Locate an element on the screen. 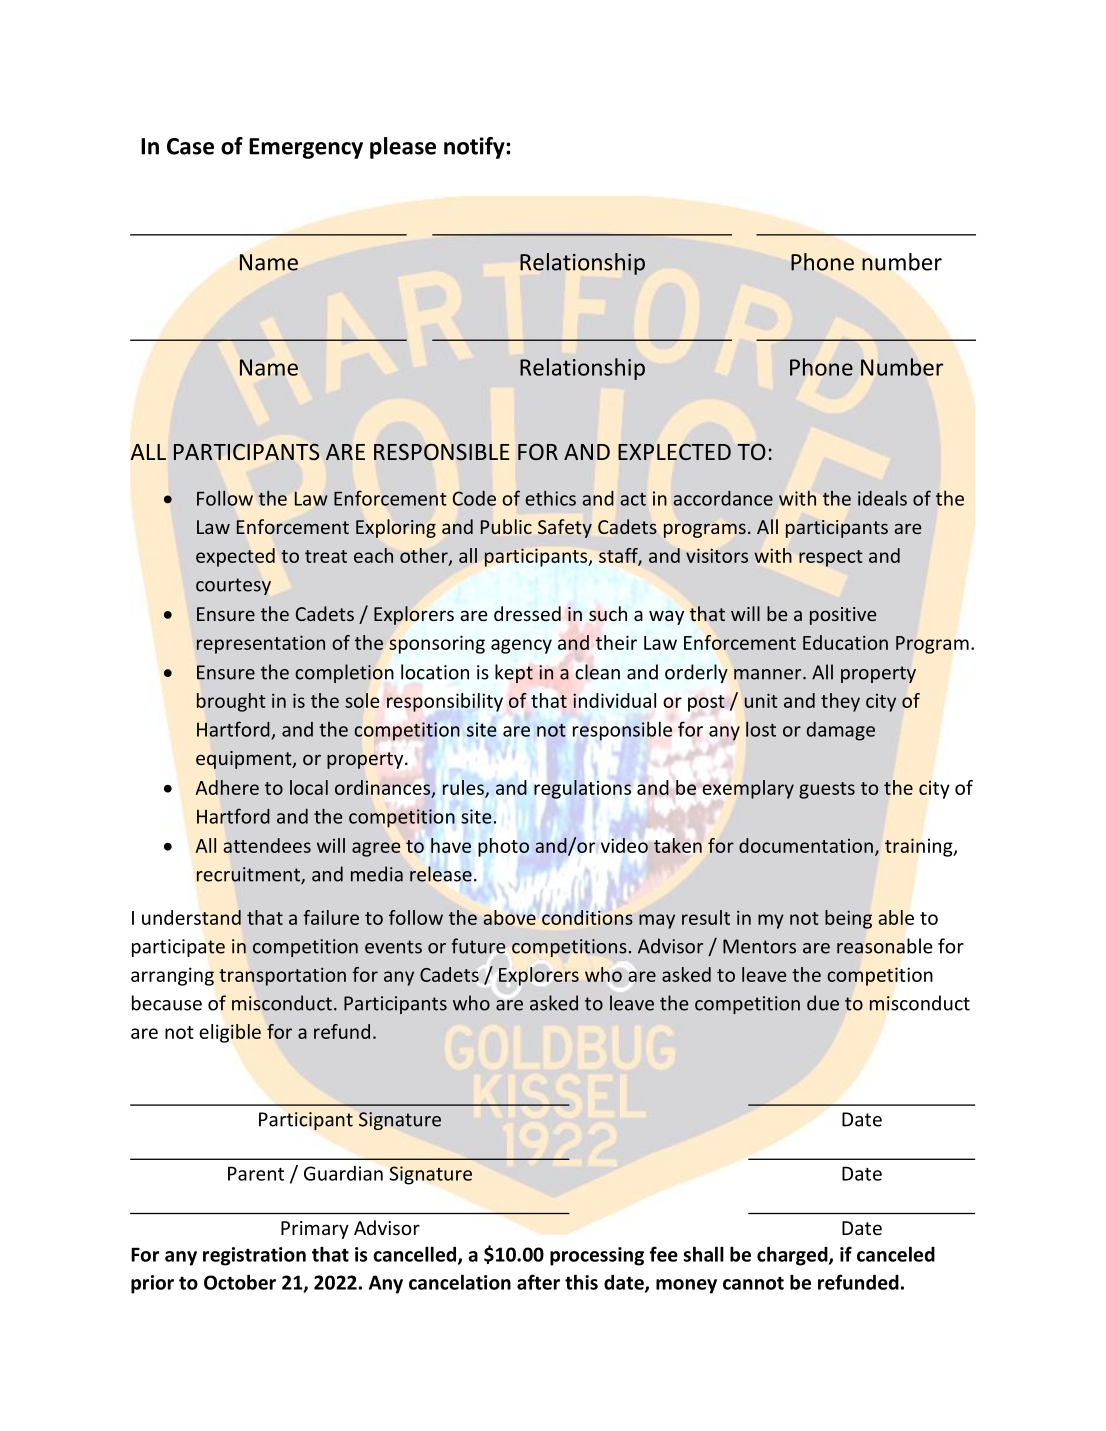  respect is located at coordinates (831, 558).
